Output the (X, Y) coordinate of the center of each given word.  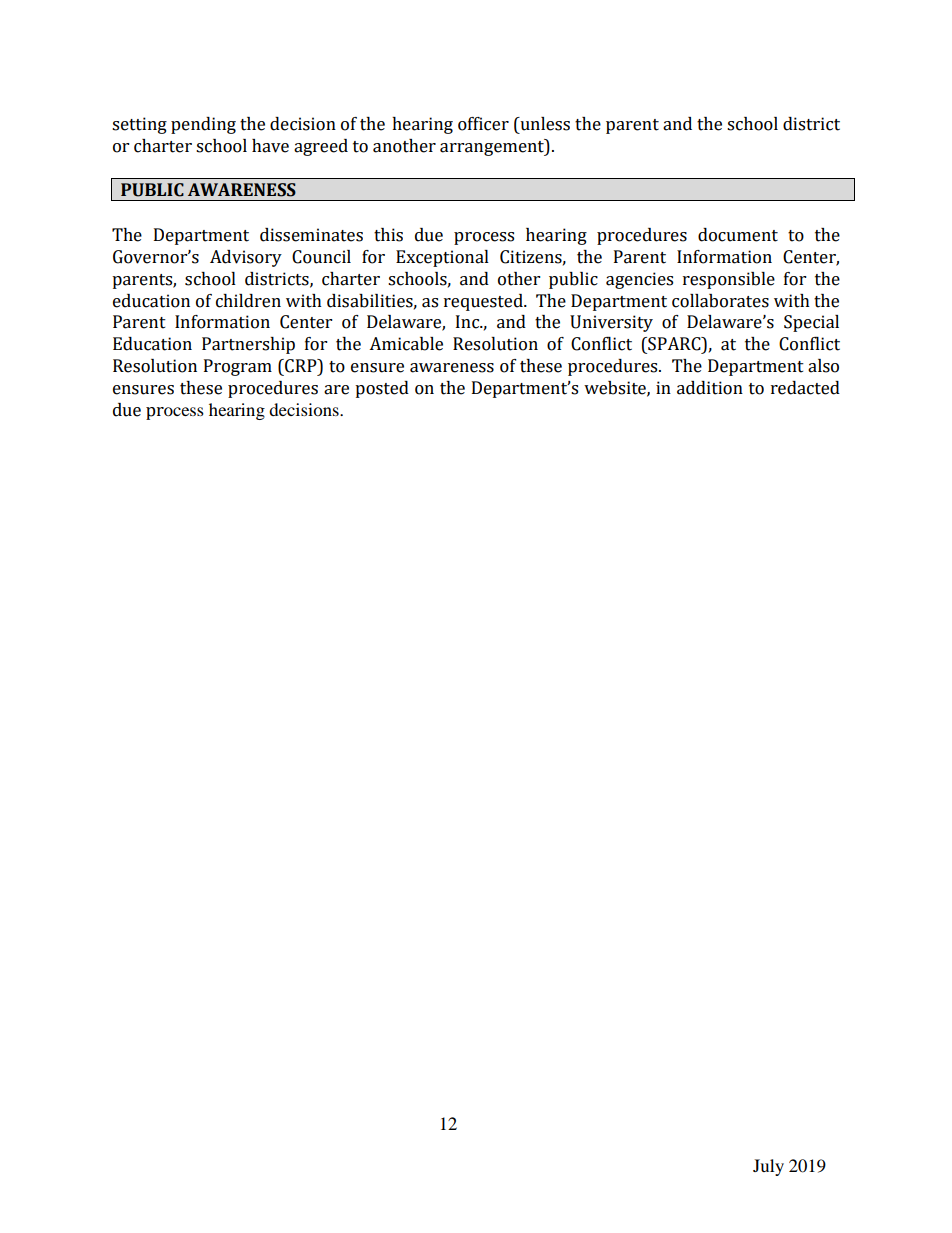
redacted (805, 388)
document (738, 235)
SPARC (674, 344)
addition (710, 388)
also (823, 366)
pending (203, 125)
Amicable (406, 344)
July (768, 1167)
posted (382, 389)
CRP (301, 366)
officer (483, 124)
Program (238, 367)
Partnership (248, 345)
